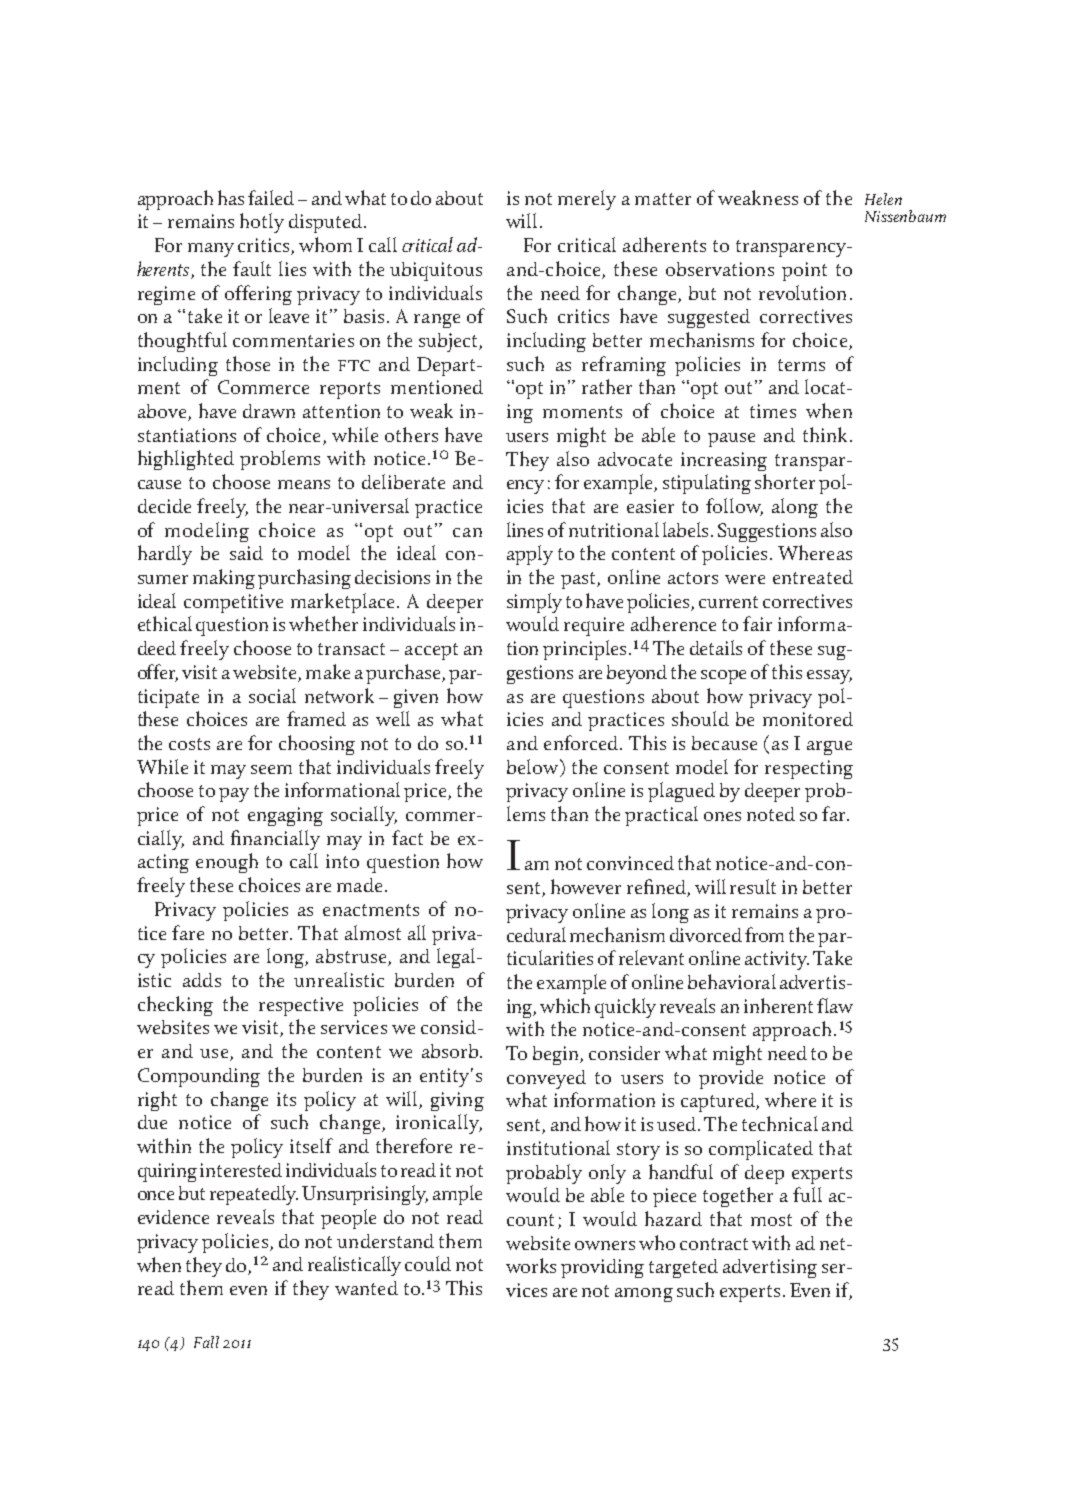 The height and width of the image is (1502, 1092). Describe the element at coordinates (804, 271) in the image. I see `point` at that location.
